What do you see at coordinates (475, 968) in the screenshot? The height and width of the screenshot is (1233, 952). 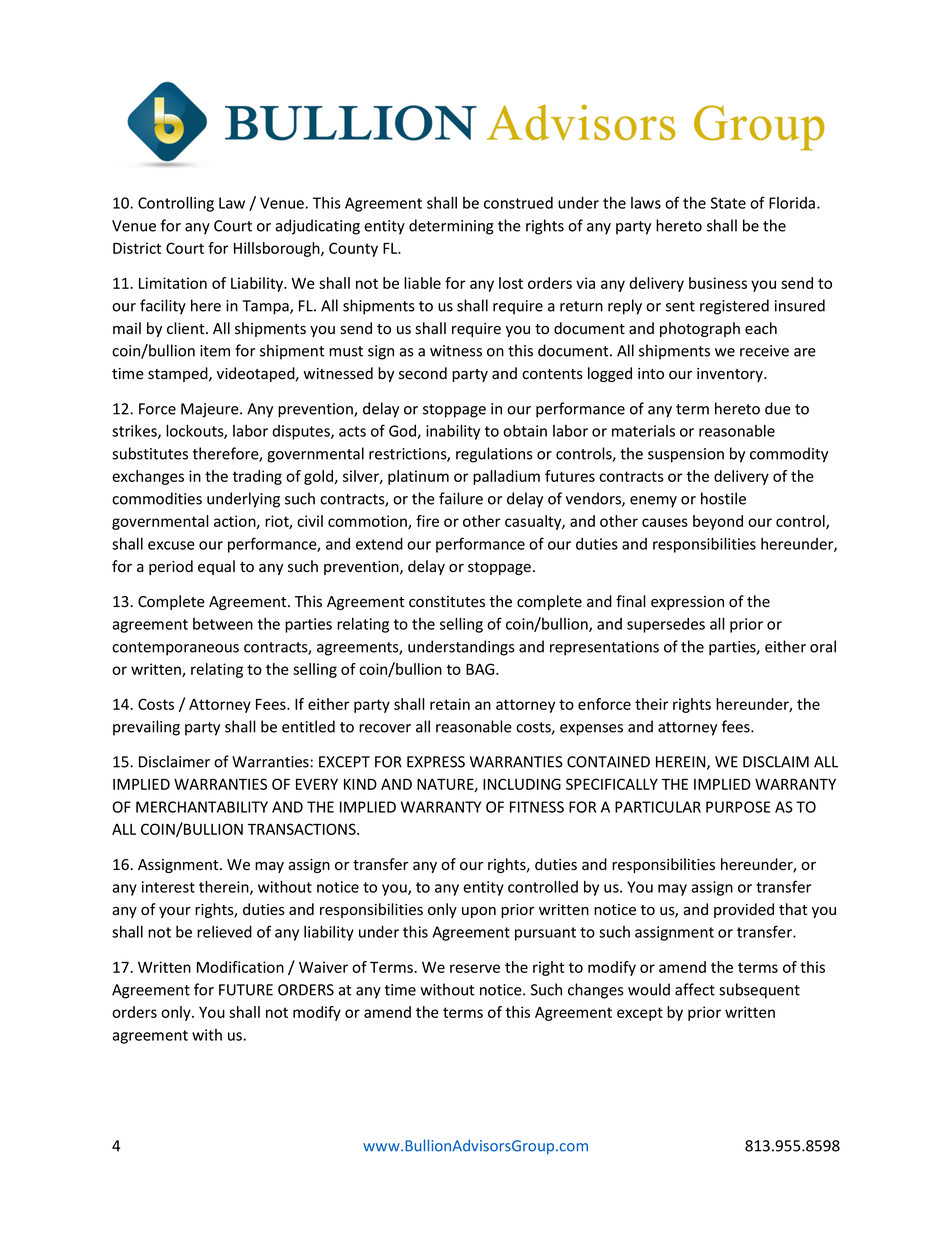 I see `reserve` at bounding box center [475, 968].
